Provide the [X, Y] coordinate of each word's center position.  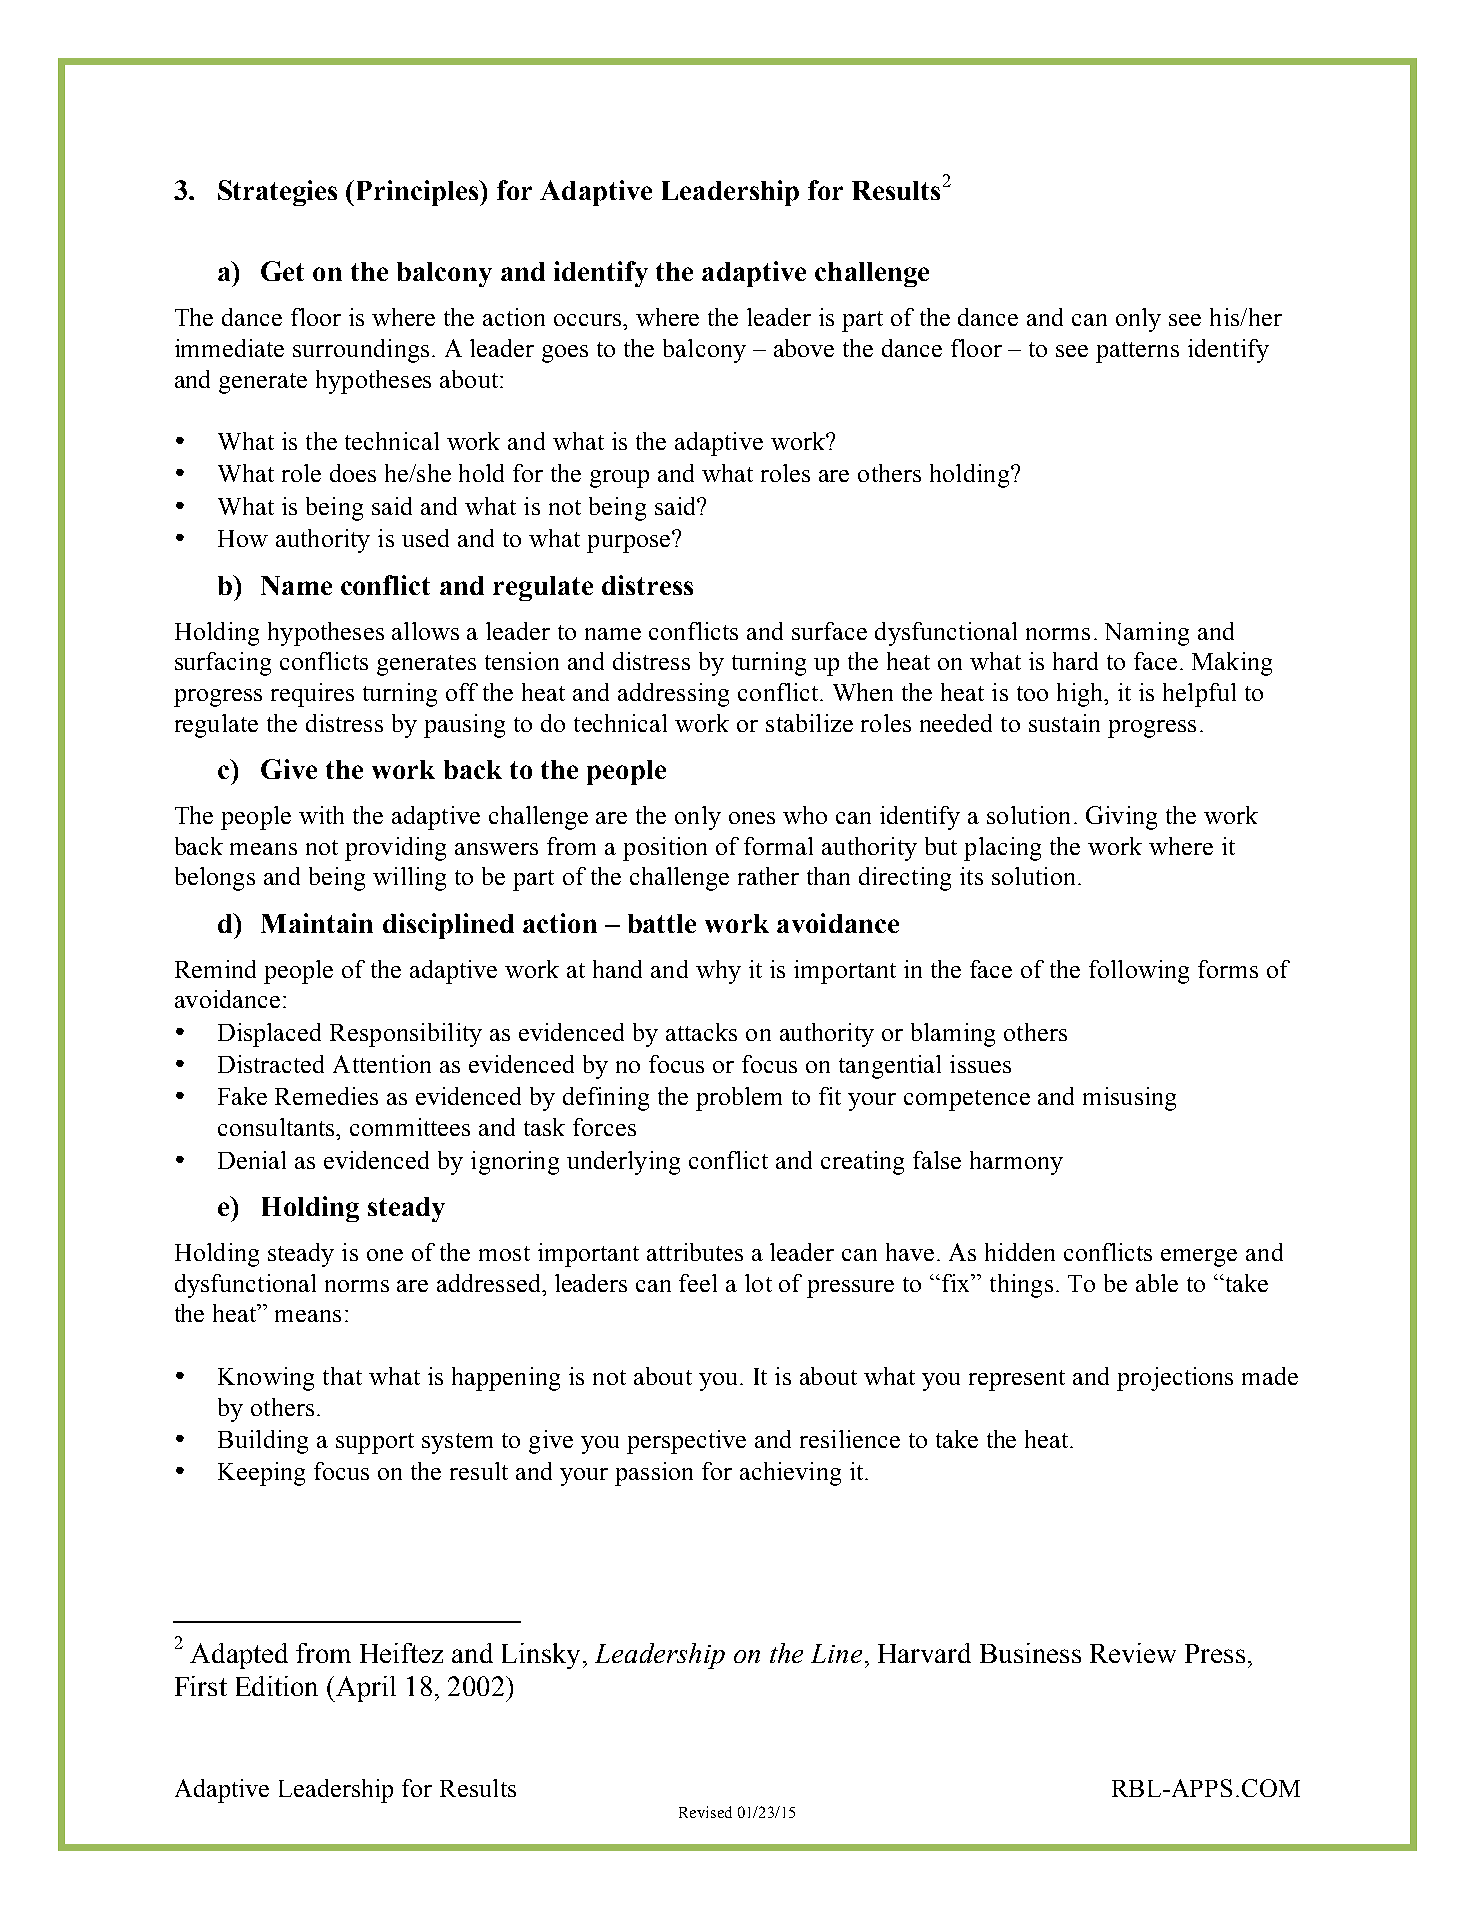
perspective [686, 1442]
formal [778, 846]
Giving [1121, 818]
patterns [1137, 352]
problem [739, 1099]
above [804, 348]
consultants [278, 1127]
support [375, 1443]
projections [1175, 1379]
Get [282, 271]
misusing [1129, 1099]
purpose [630, 543]
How [243, 538]
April [365, 1689]
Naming [1147, 634]
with [321, 815]
